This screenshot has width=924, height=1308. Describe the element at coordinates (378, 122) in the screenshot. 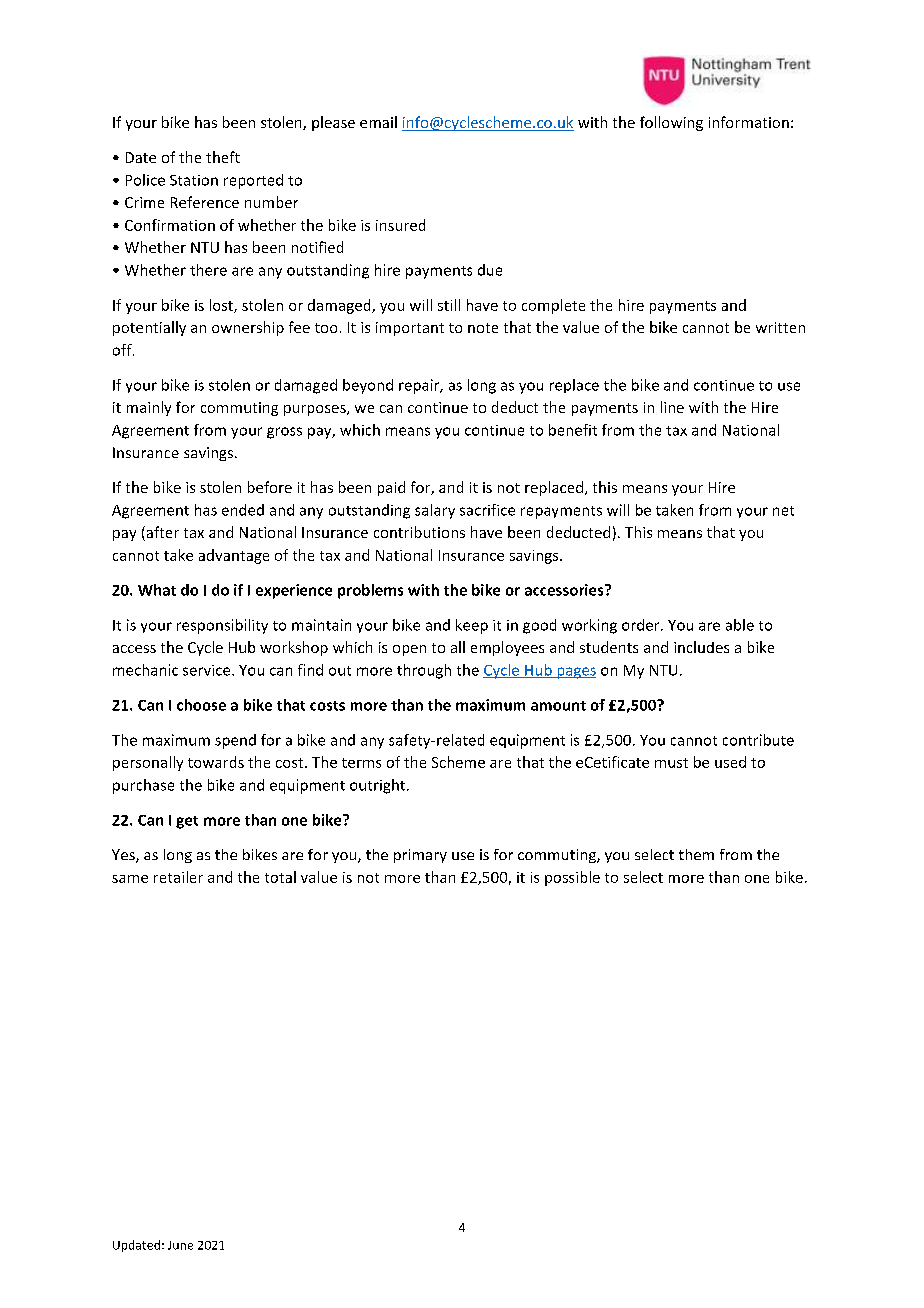

I see `email` at that location.
